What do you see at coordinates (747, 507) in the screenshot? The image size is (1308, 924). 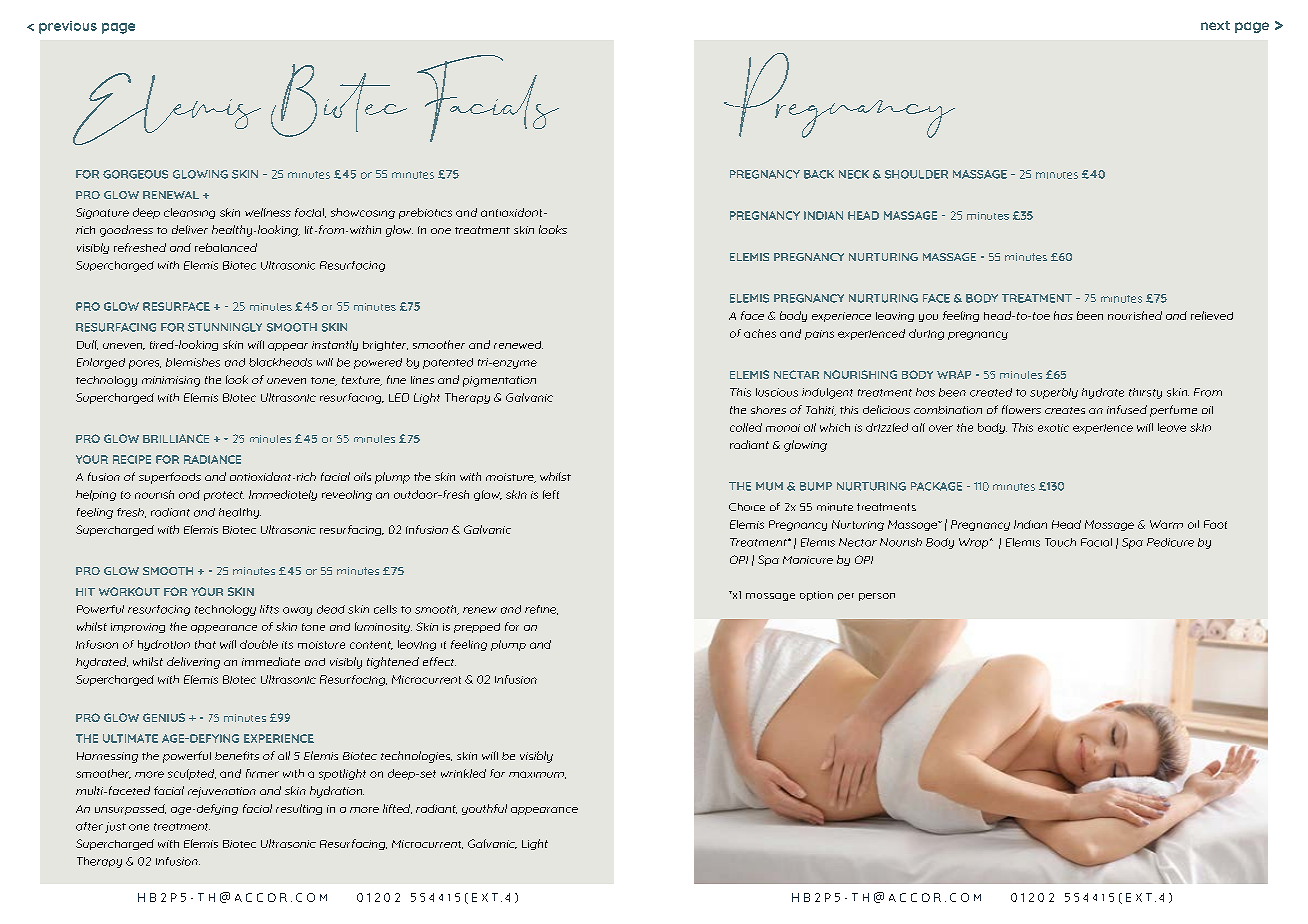 I see `Choice` at bounding box center [747, 507].
